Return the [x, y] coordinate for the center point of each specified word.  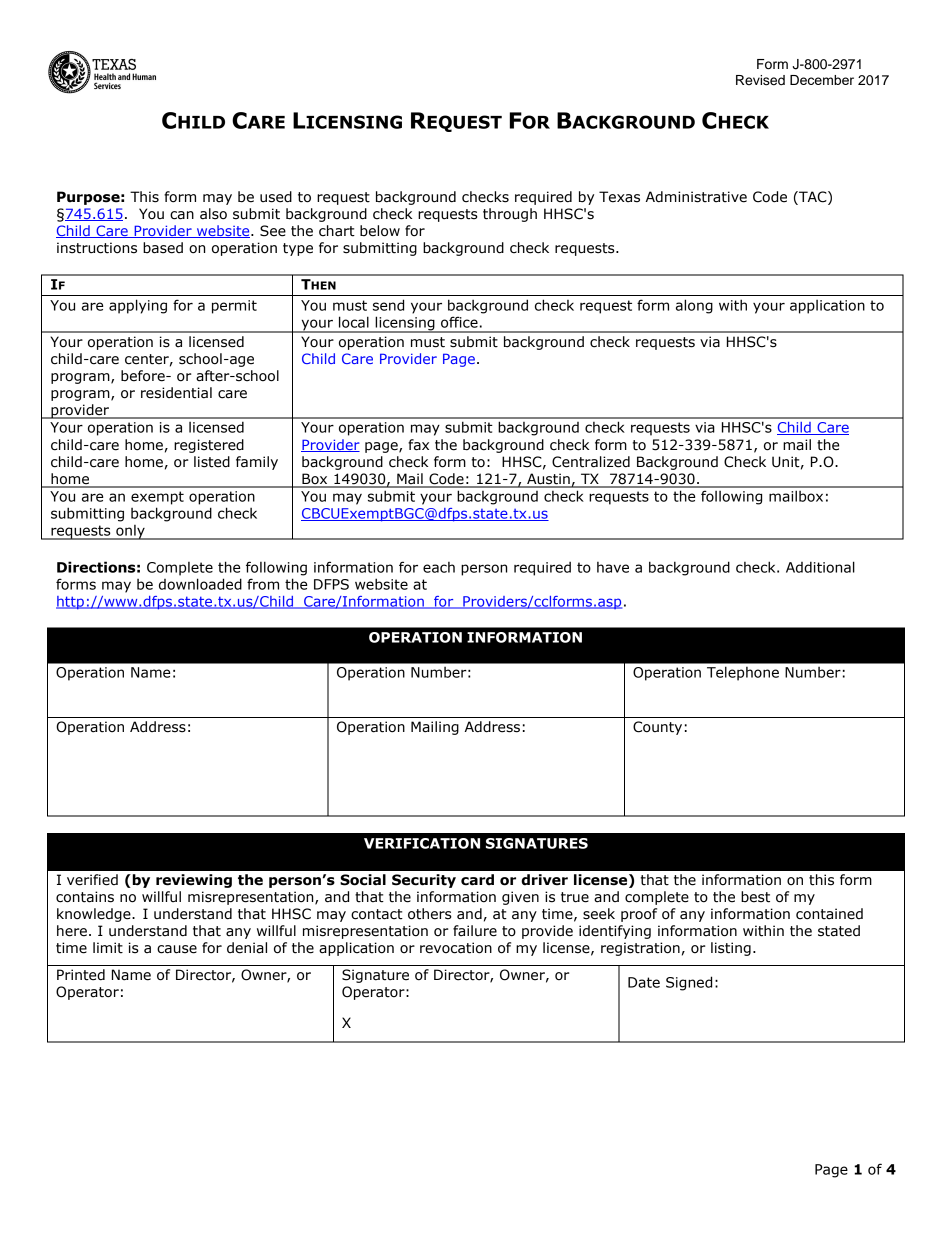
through [510, 215]
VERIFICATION [422, 843]
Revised [760, 80]
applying [138, 306]
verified [92, 880]
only [130, 532]
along [694, 306]
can [182, 215]
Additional [820, 567]
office [459, 322]
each [439, 567]
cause [177, 949]
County [657, 728]
